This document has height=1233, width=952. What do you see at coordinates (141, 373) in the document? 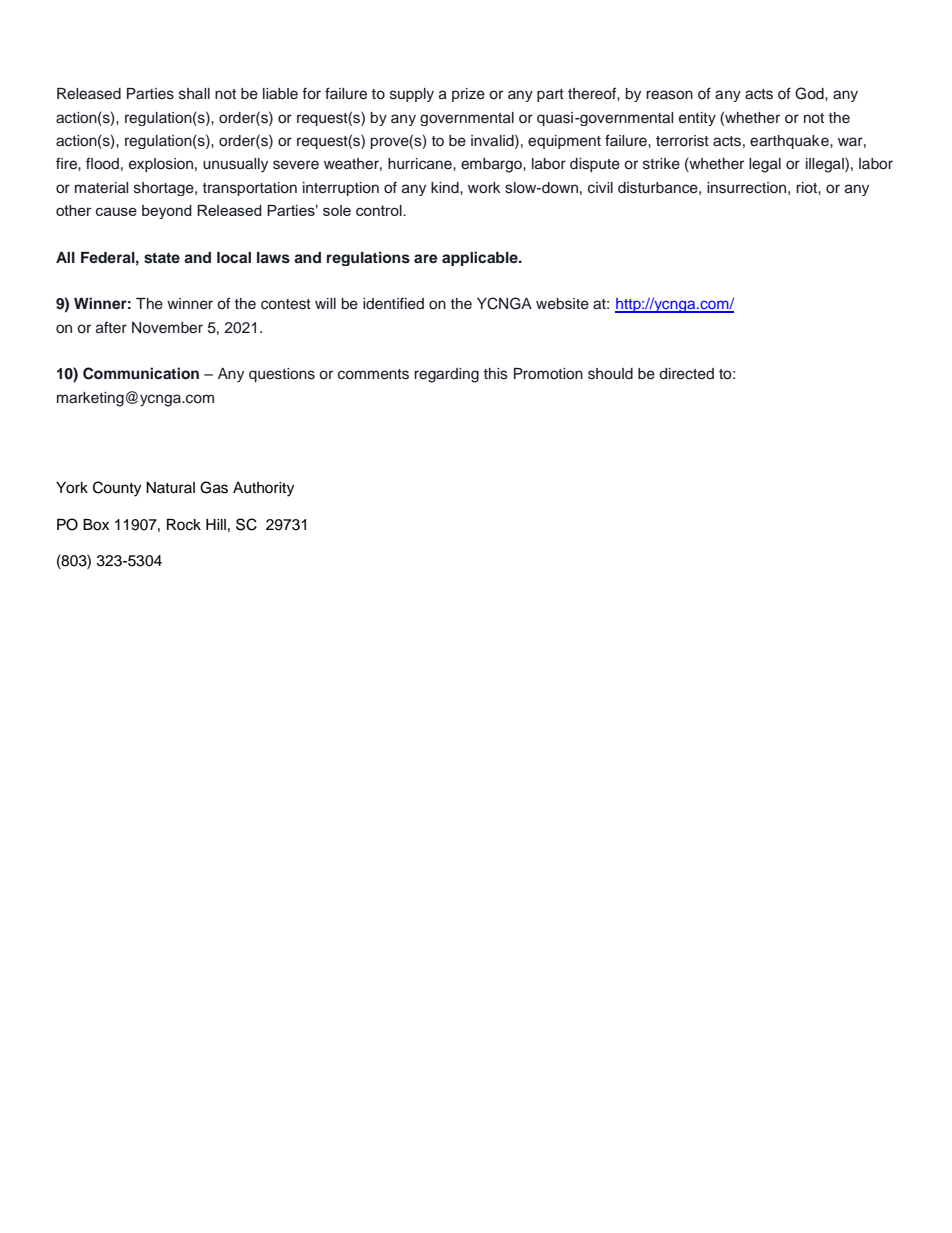
I see `Communication` at bounding box center [141, 373].
